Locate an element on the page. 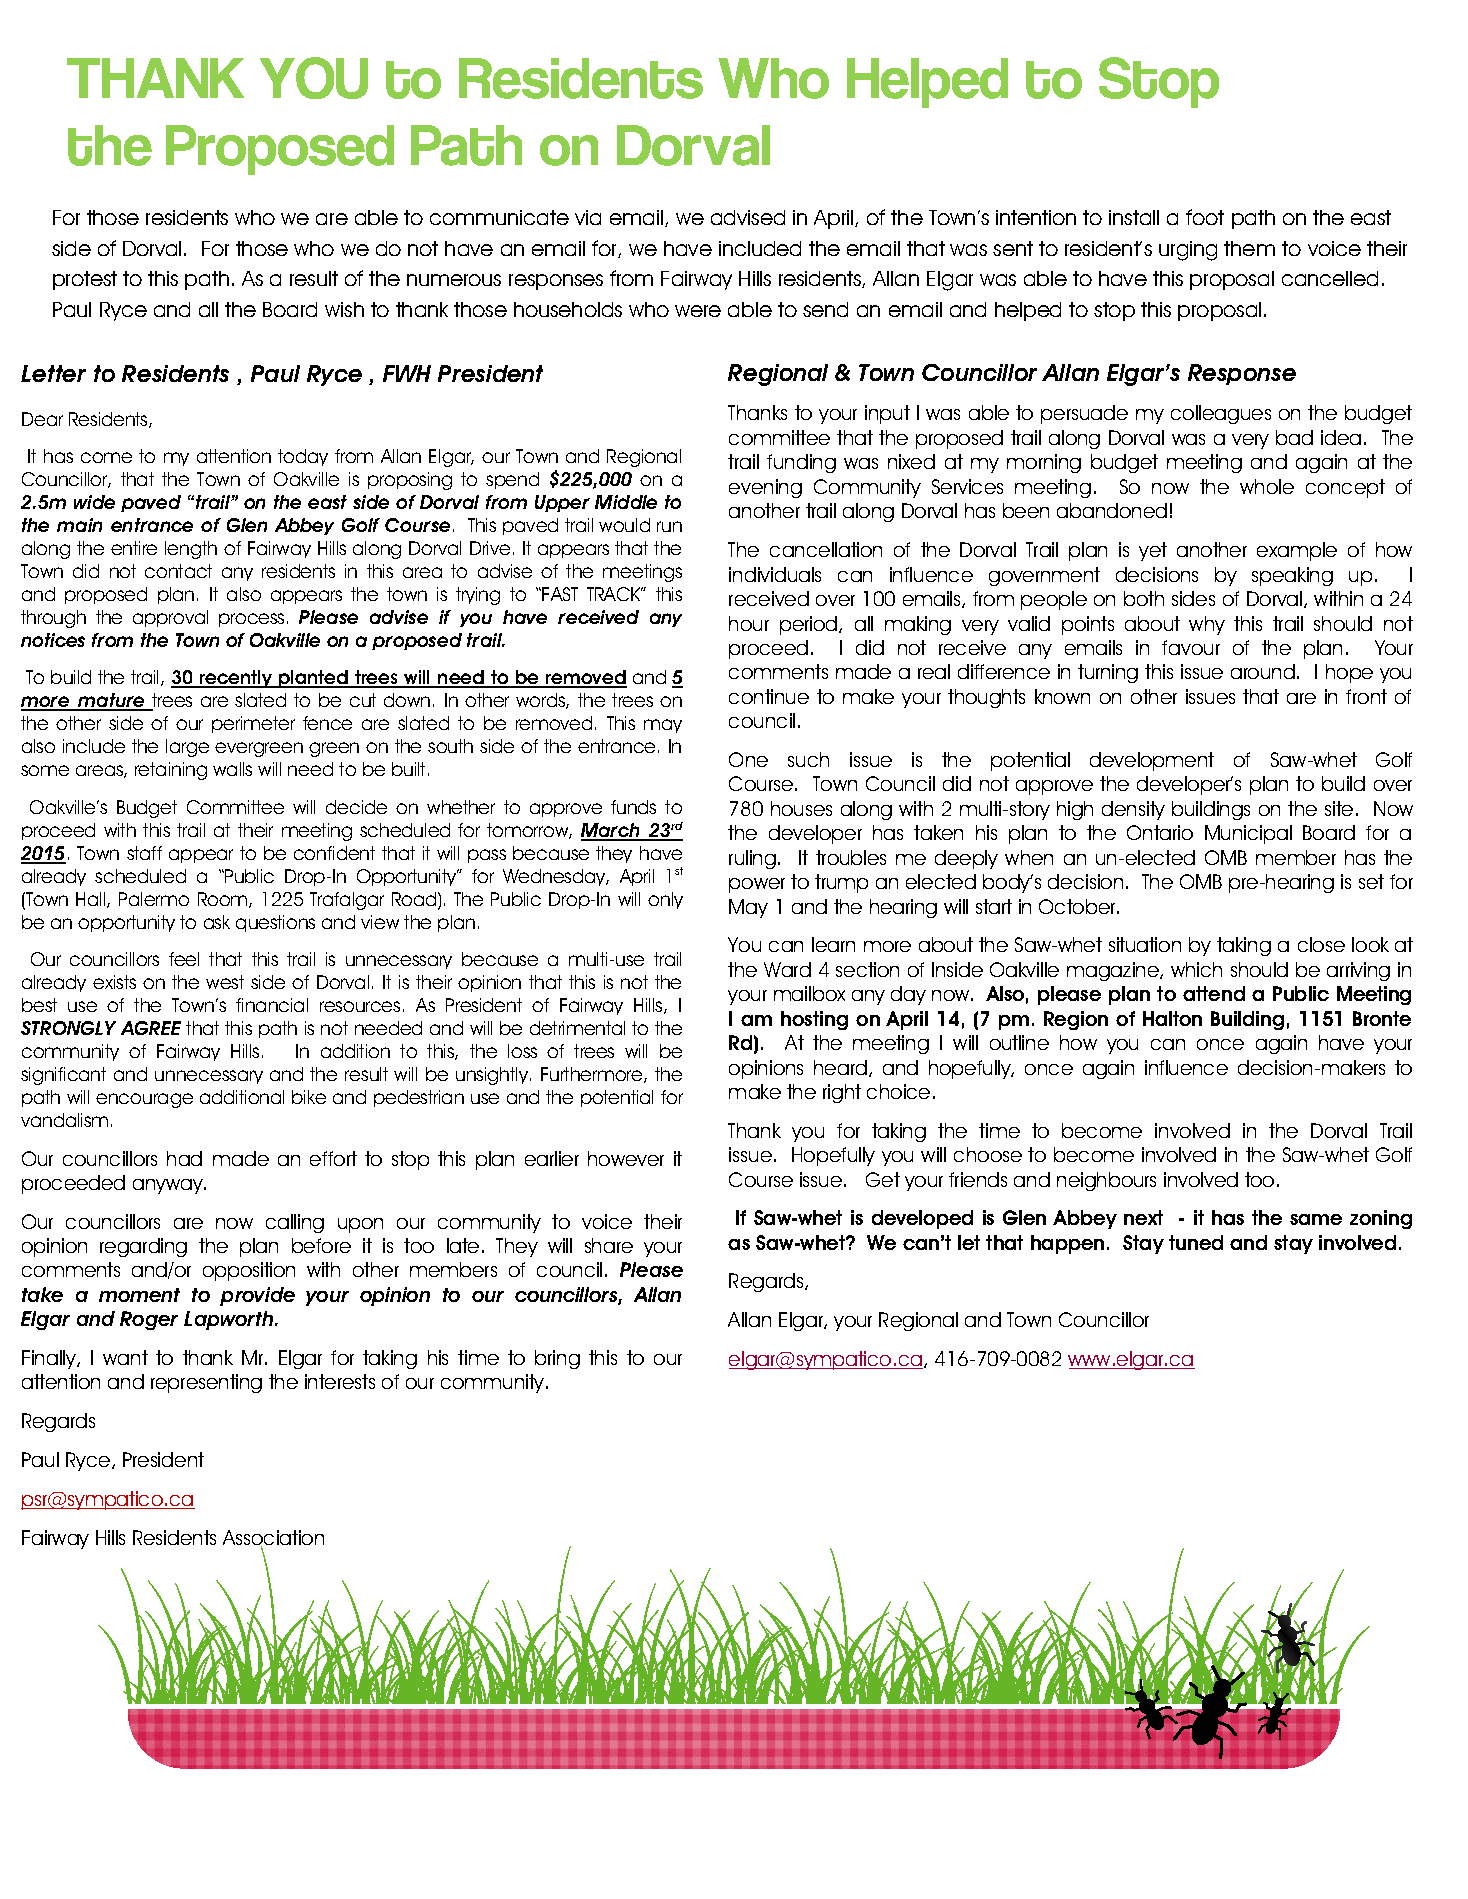 The width and height of the image is (1468, 1899). however is located at coordinates (626, 1158).
